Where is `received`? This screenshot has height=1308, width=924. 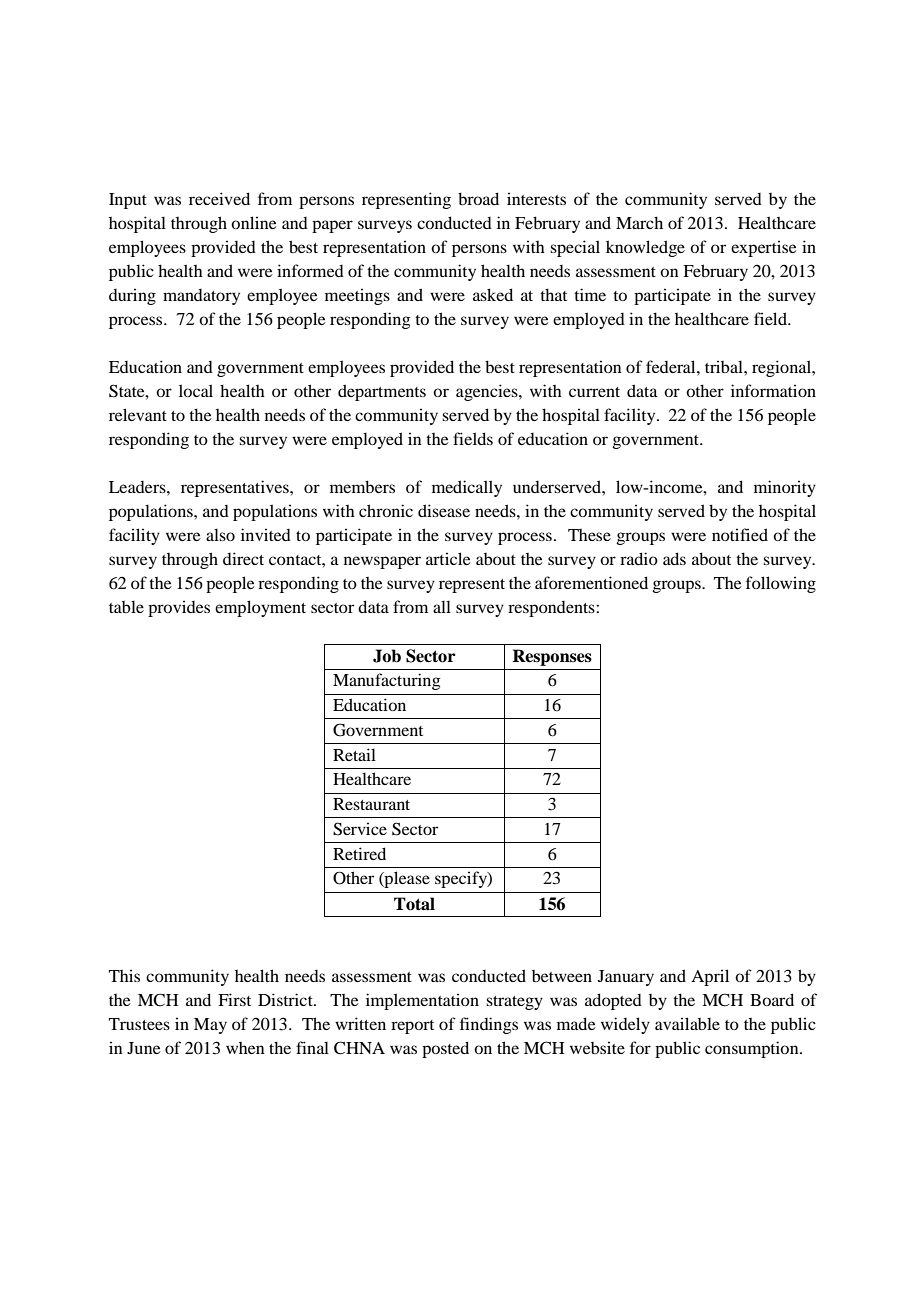
received is located at coordinates (219, 198).
